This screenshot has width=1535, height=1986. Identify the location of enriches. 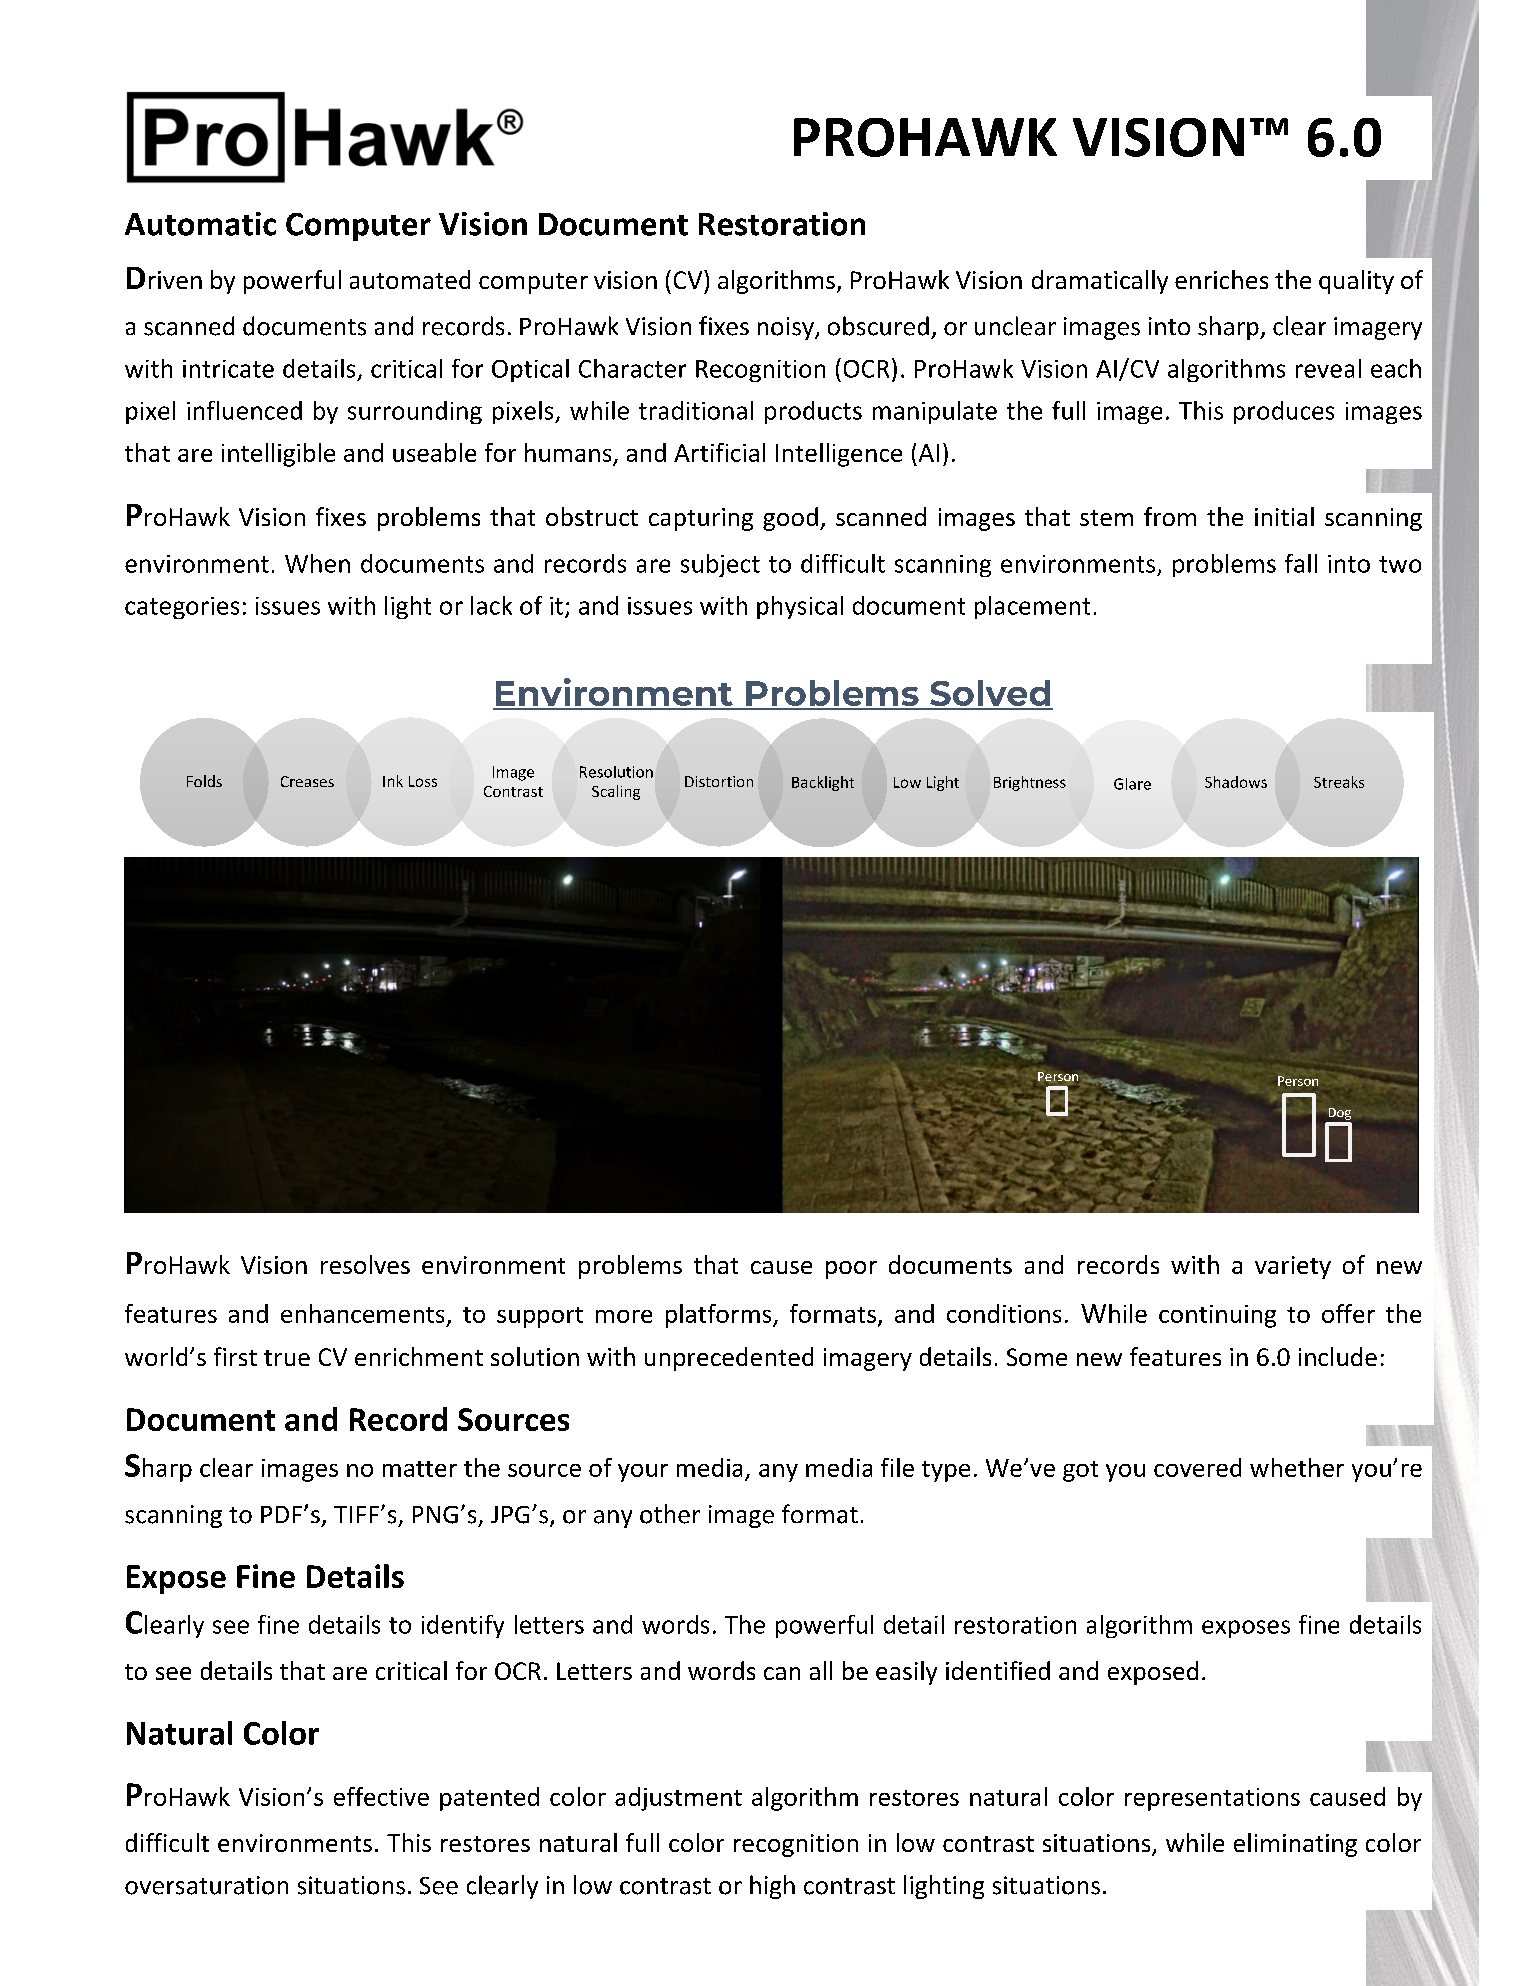
(1221, 279).
